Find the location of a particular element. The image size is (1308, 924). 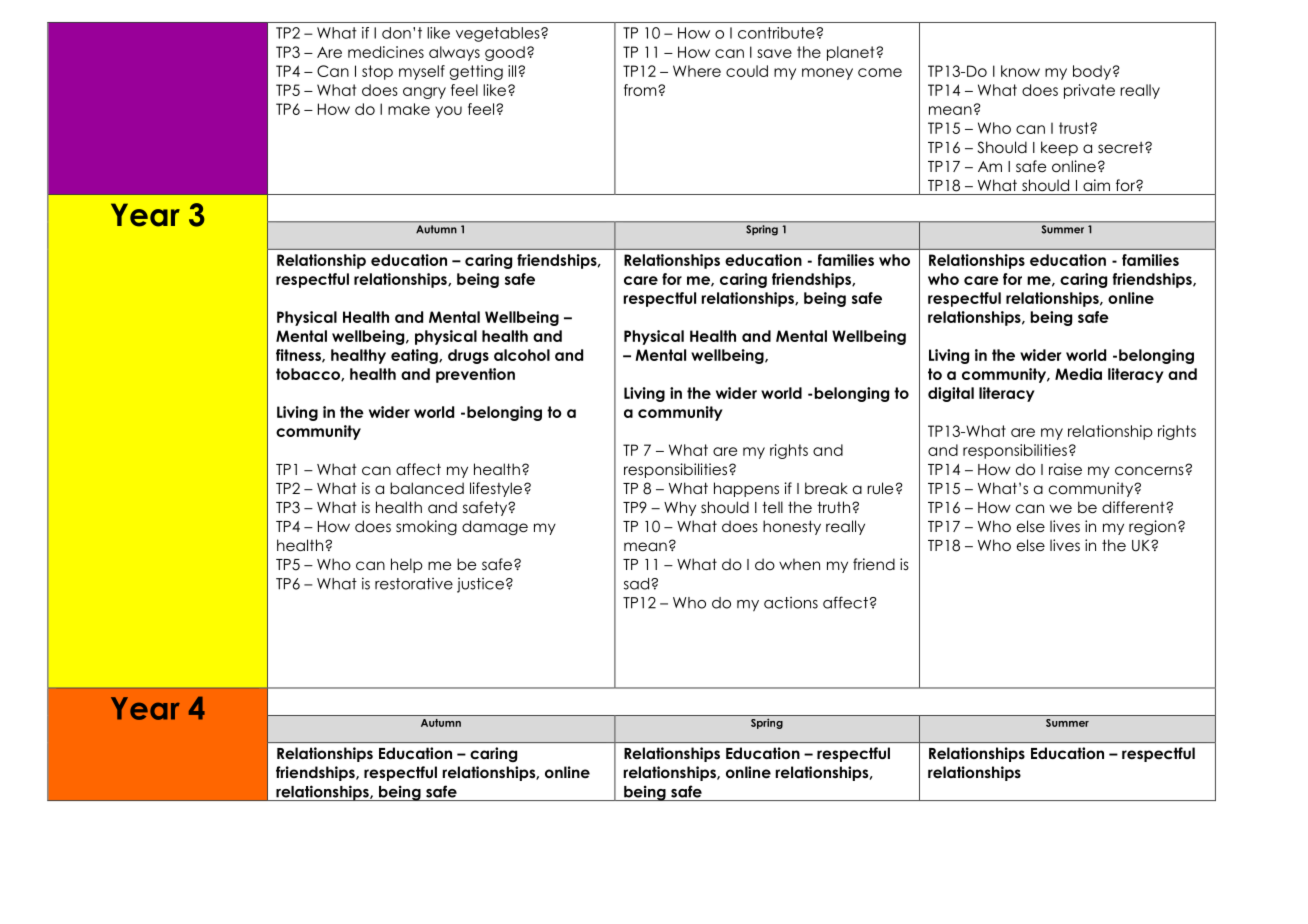

keep is located at coordinates (1059, 148).
